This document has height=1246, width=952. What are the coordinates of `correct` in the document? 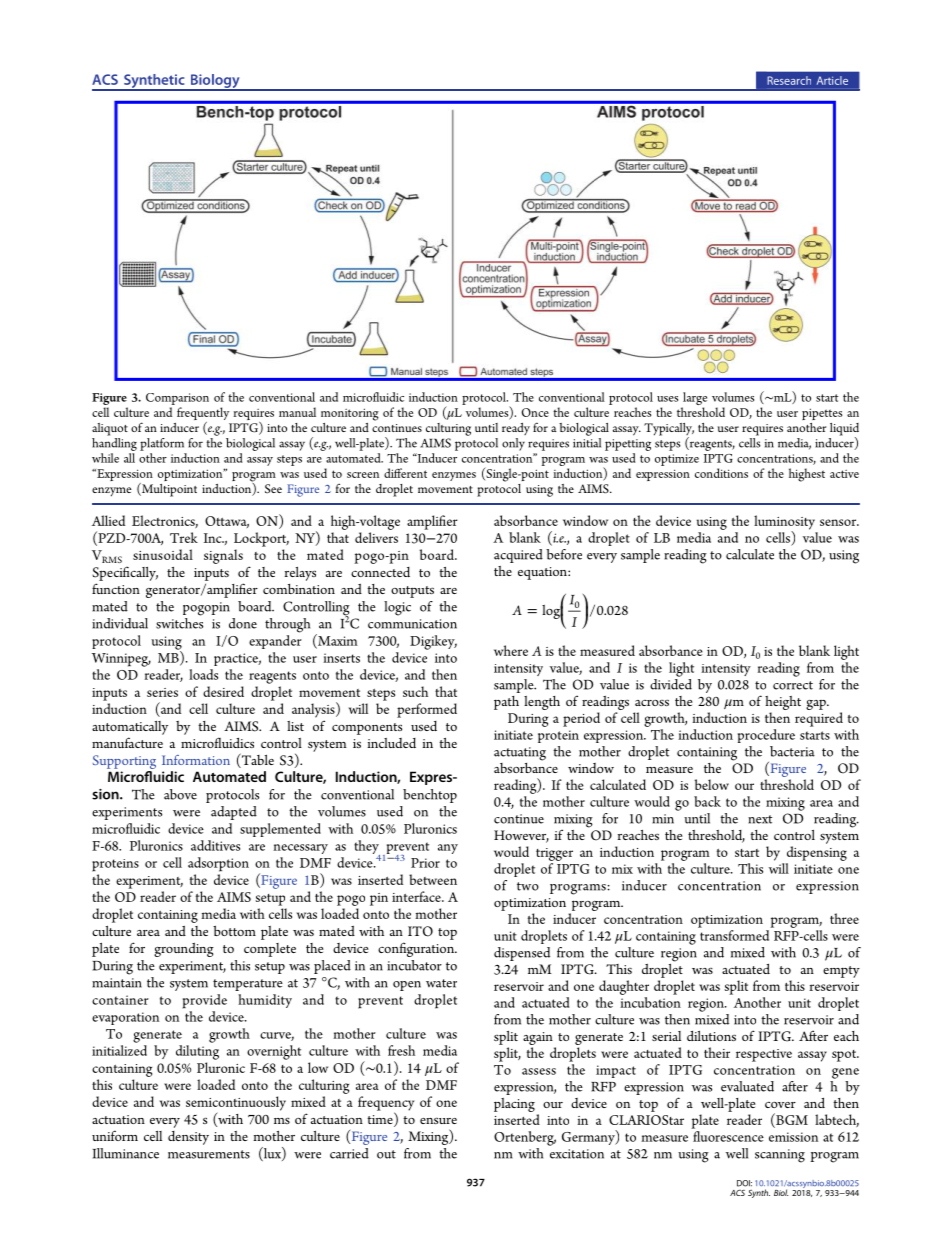 It's located at (793, 685).
